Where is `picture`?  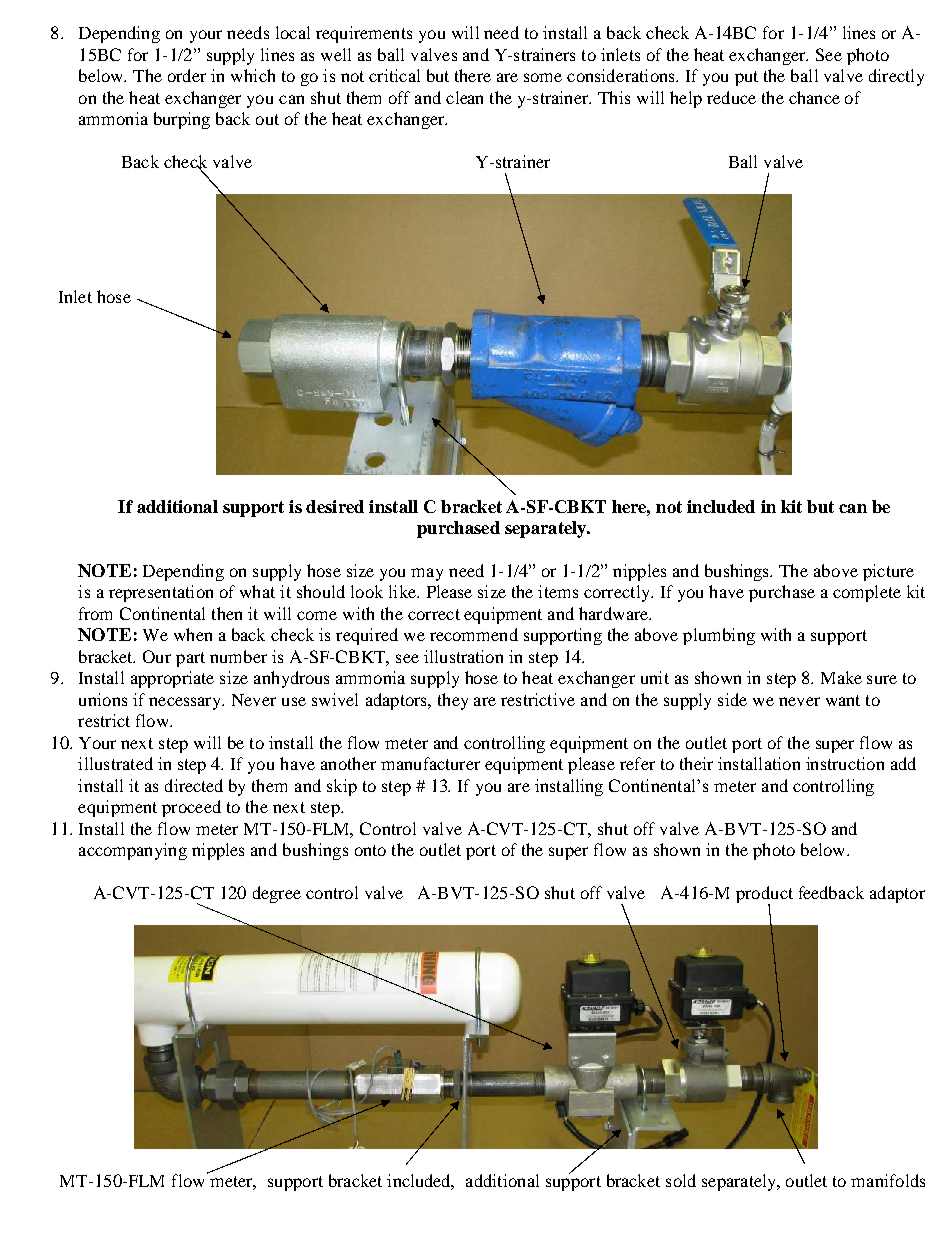
picture is located at coordinates (888, 572).
